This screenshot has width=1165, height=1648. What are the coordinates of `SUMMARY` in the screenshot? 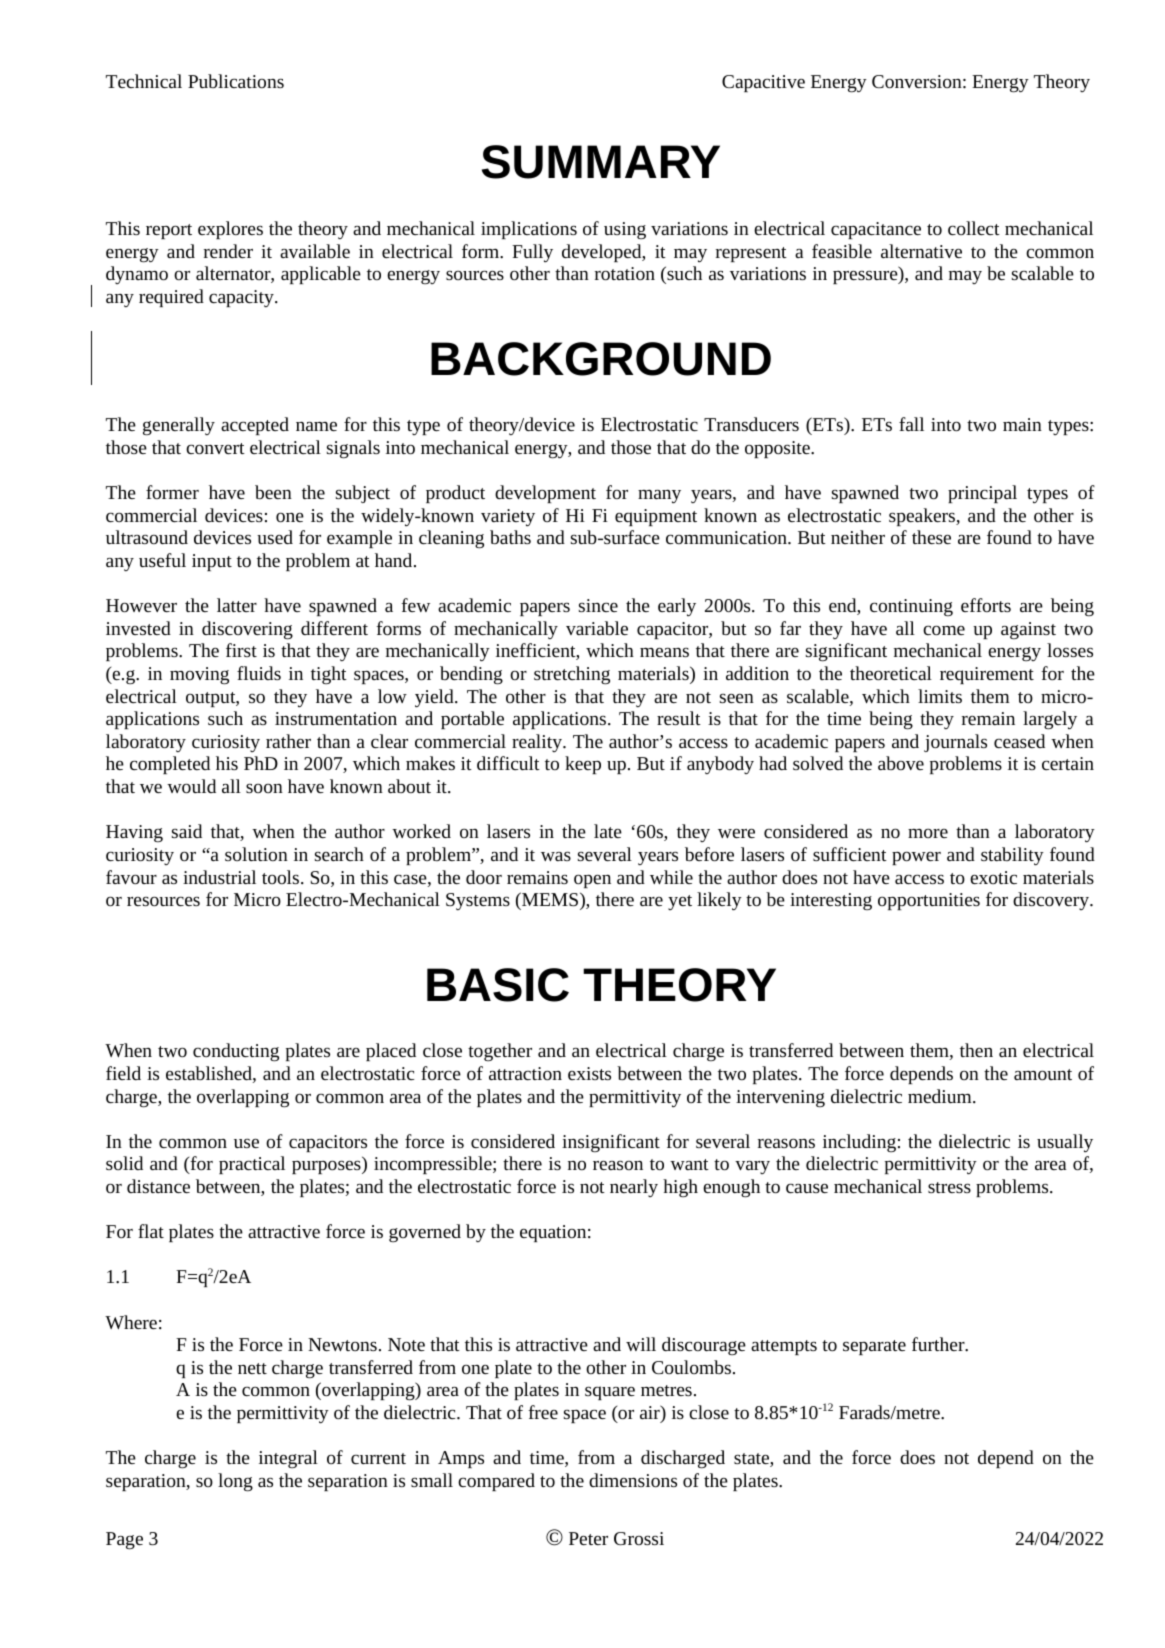 It's located at (601, 162).
